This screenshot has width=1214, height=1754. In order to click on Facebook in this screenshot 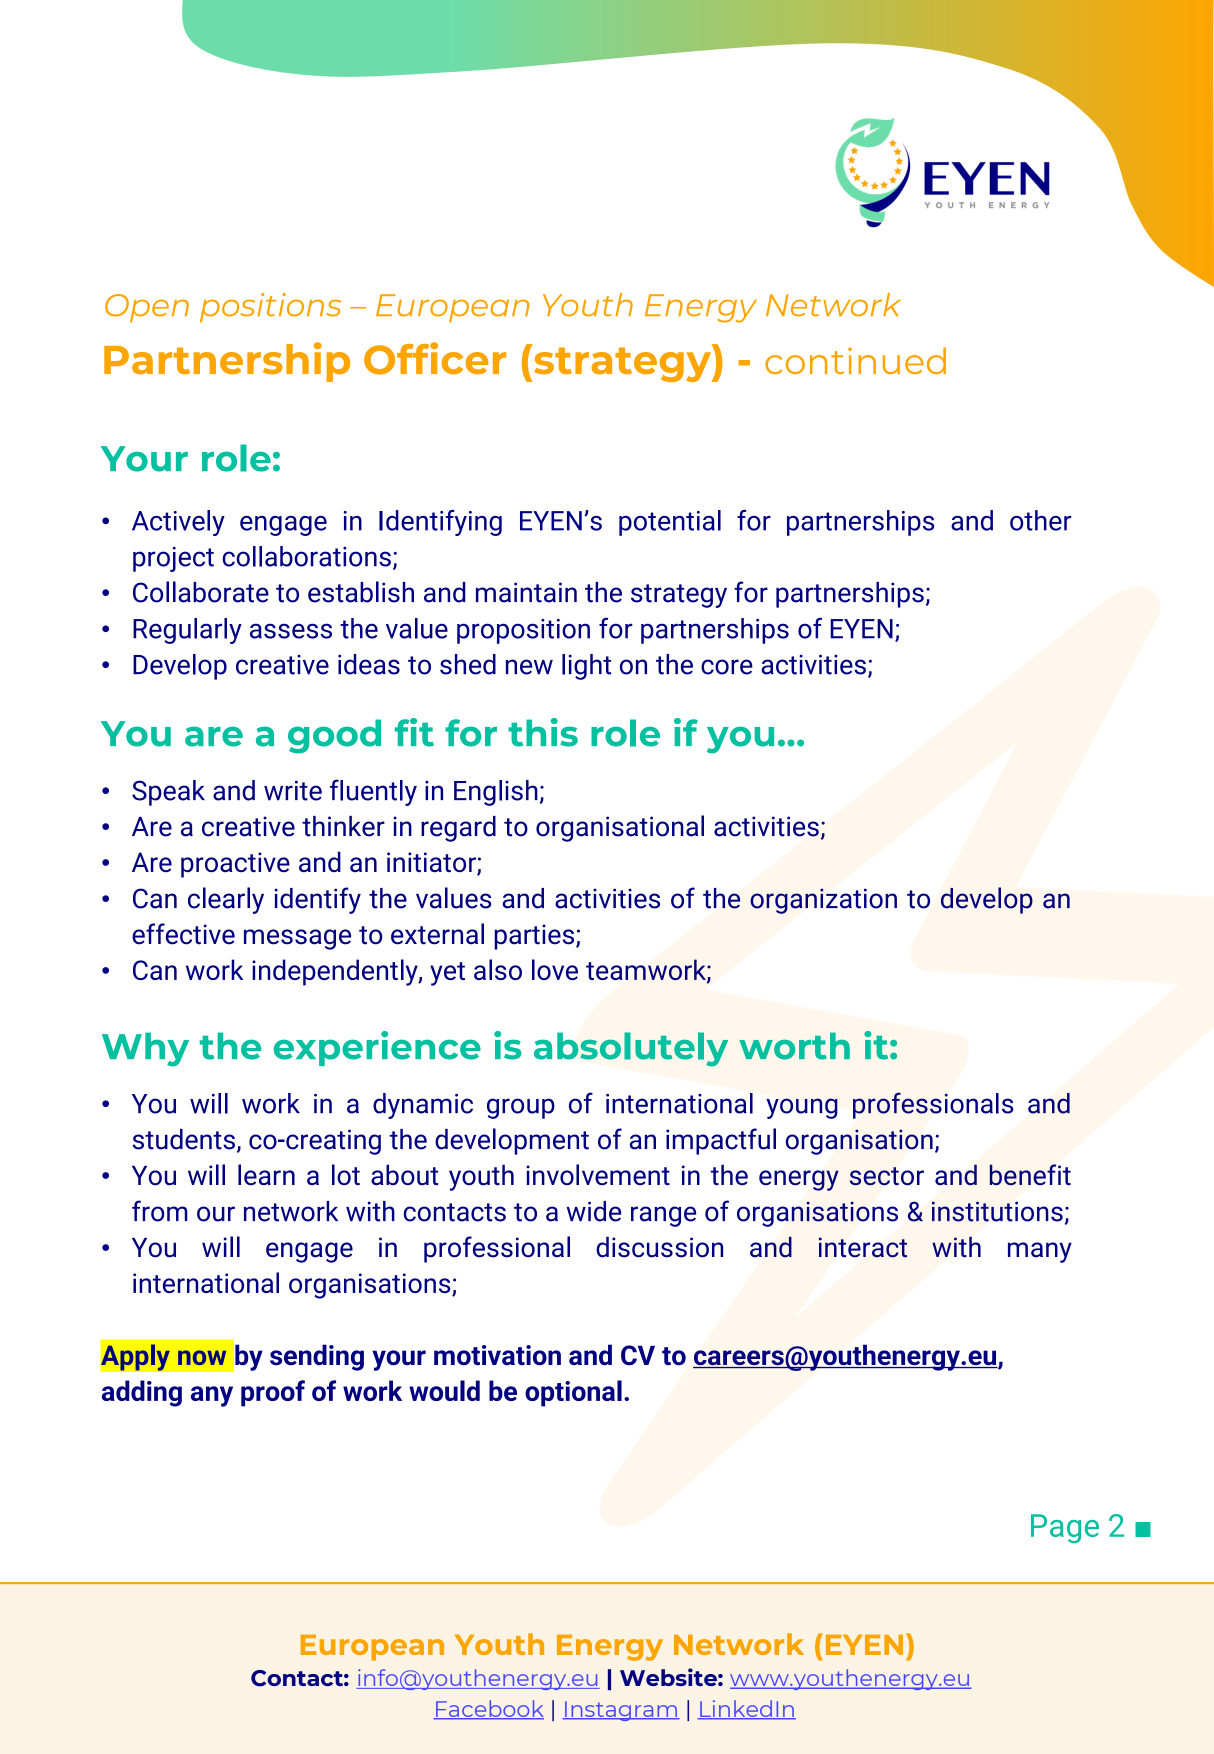, I will do `click(489, 1709)`.
